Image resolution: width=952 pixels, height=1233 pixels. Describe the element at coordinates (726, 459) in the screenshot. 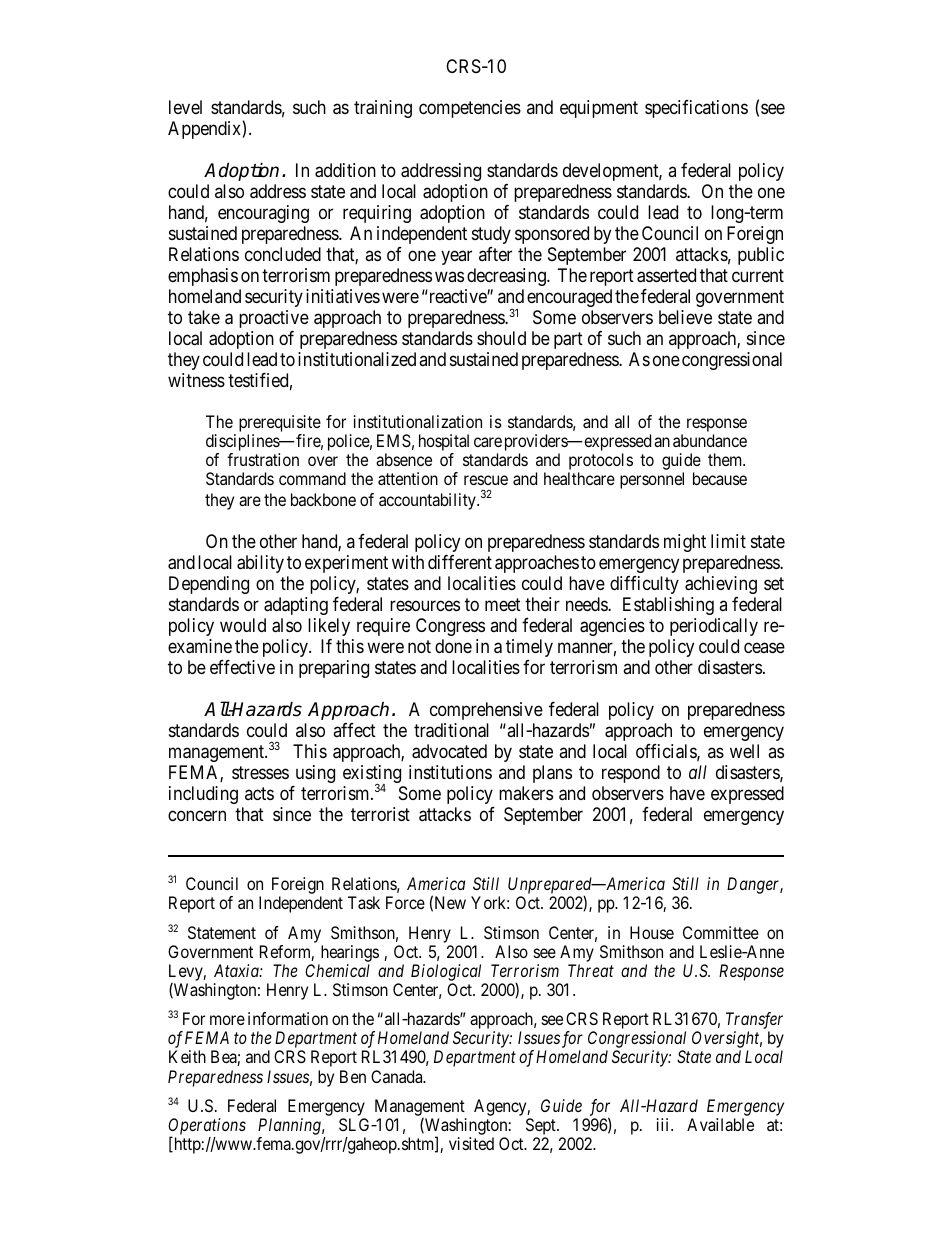

I see `them` at that location.
